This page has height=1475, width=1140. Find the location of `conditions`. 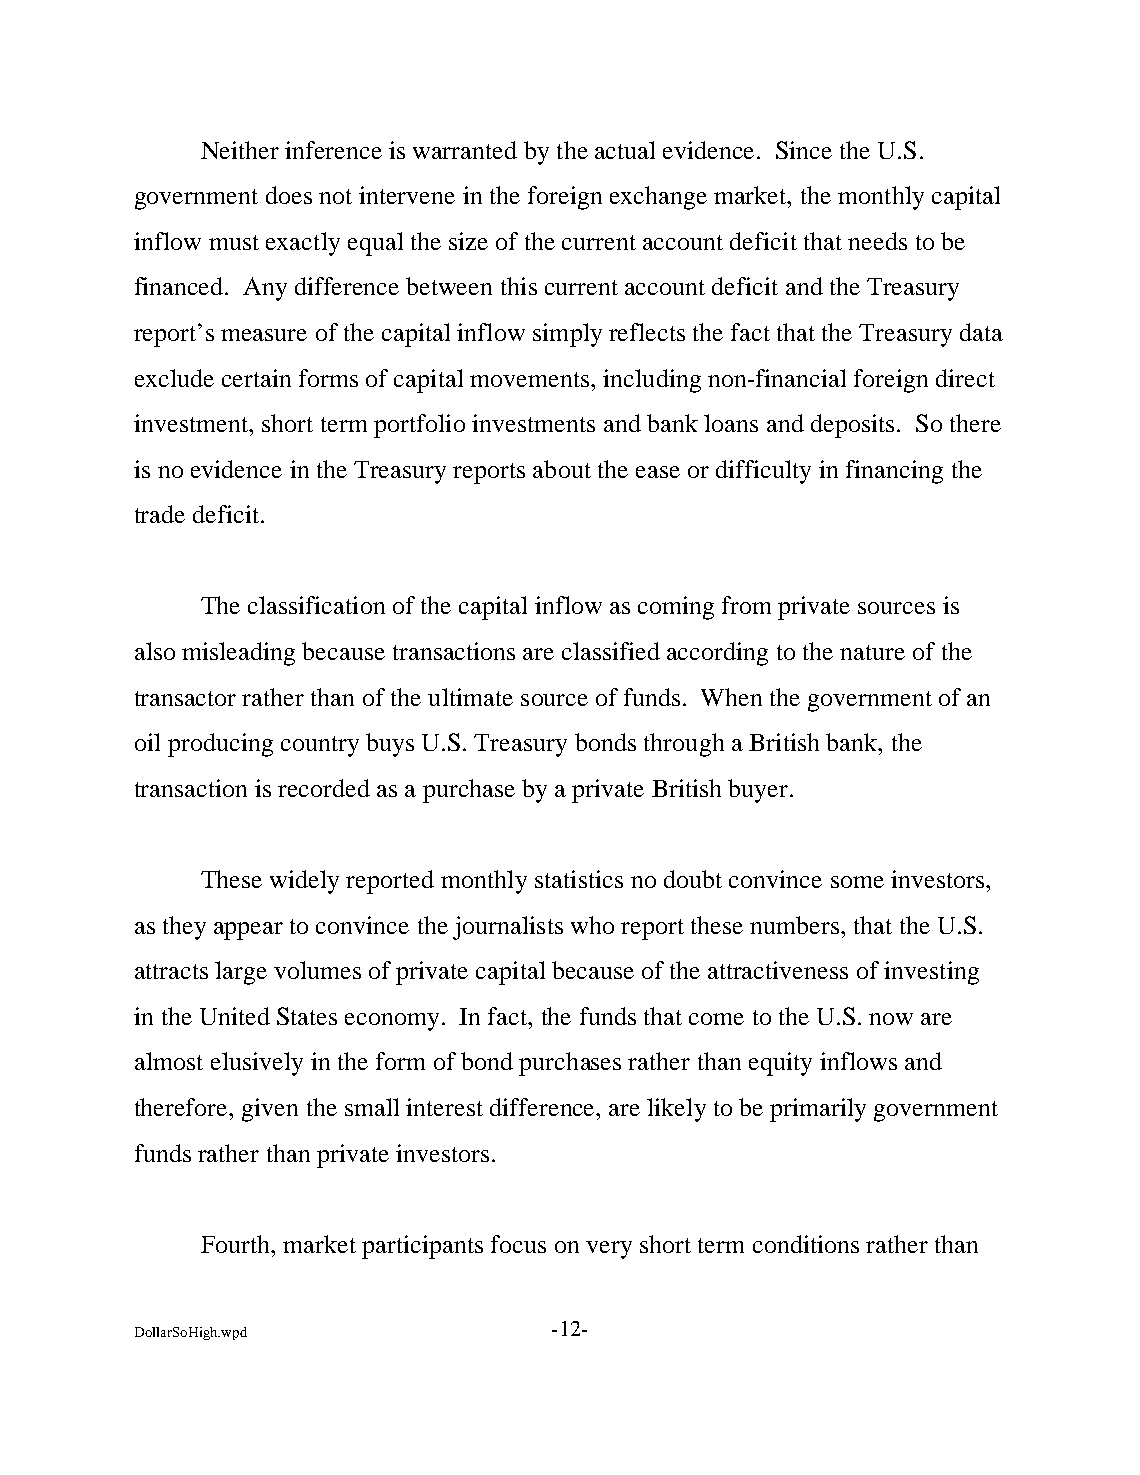

conditions is located at coordinates (806, 1244).
